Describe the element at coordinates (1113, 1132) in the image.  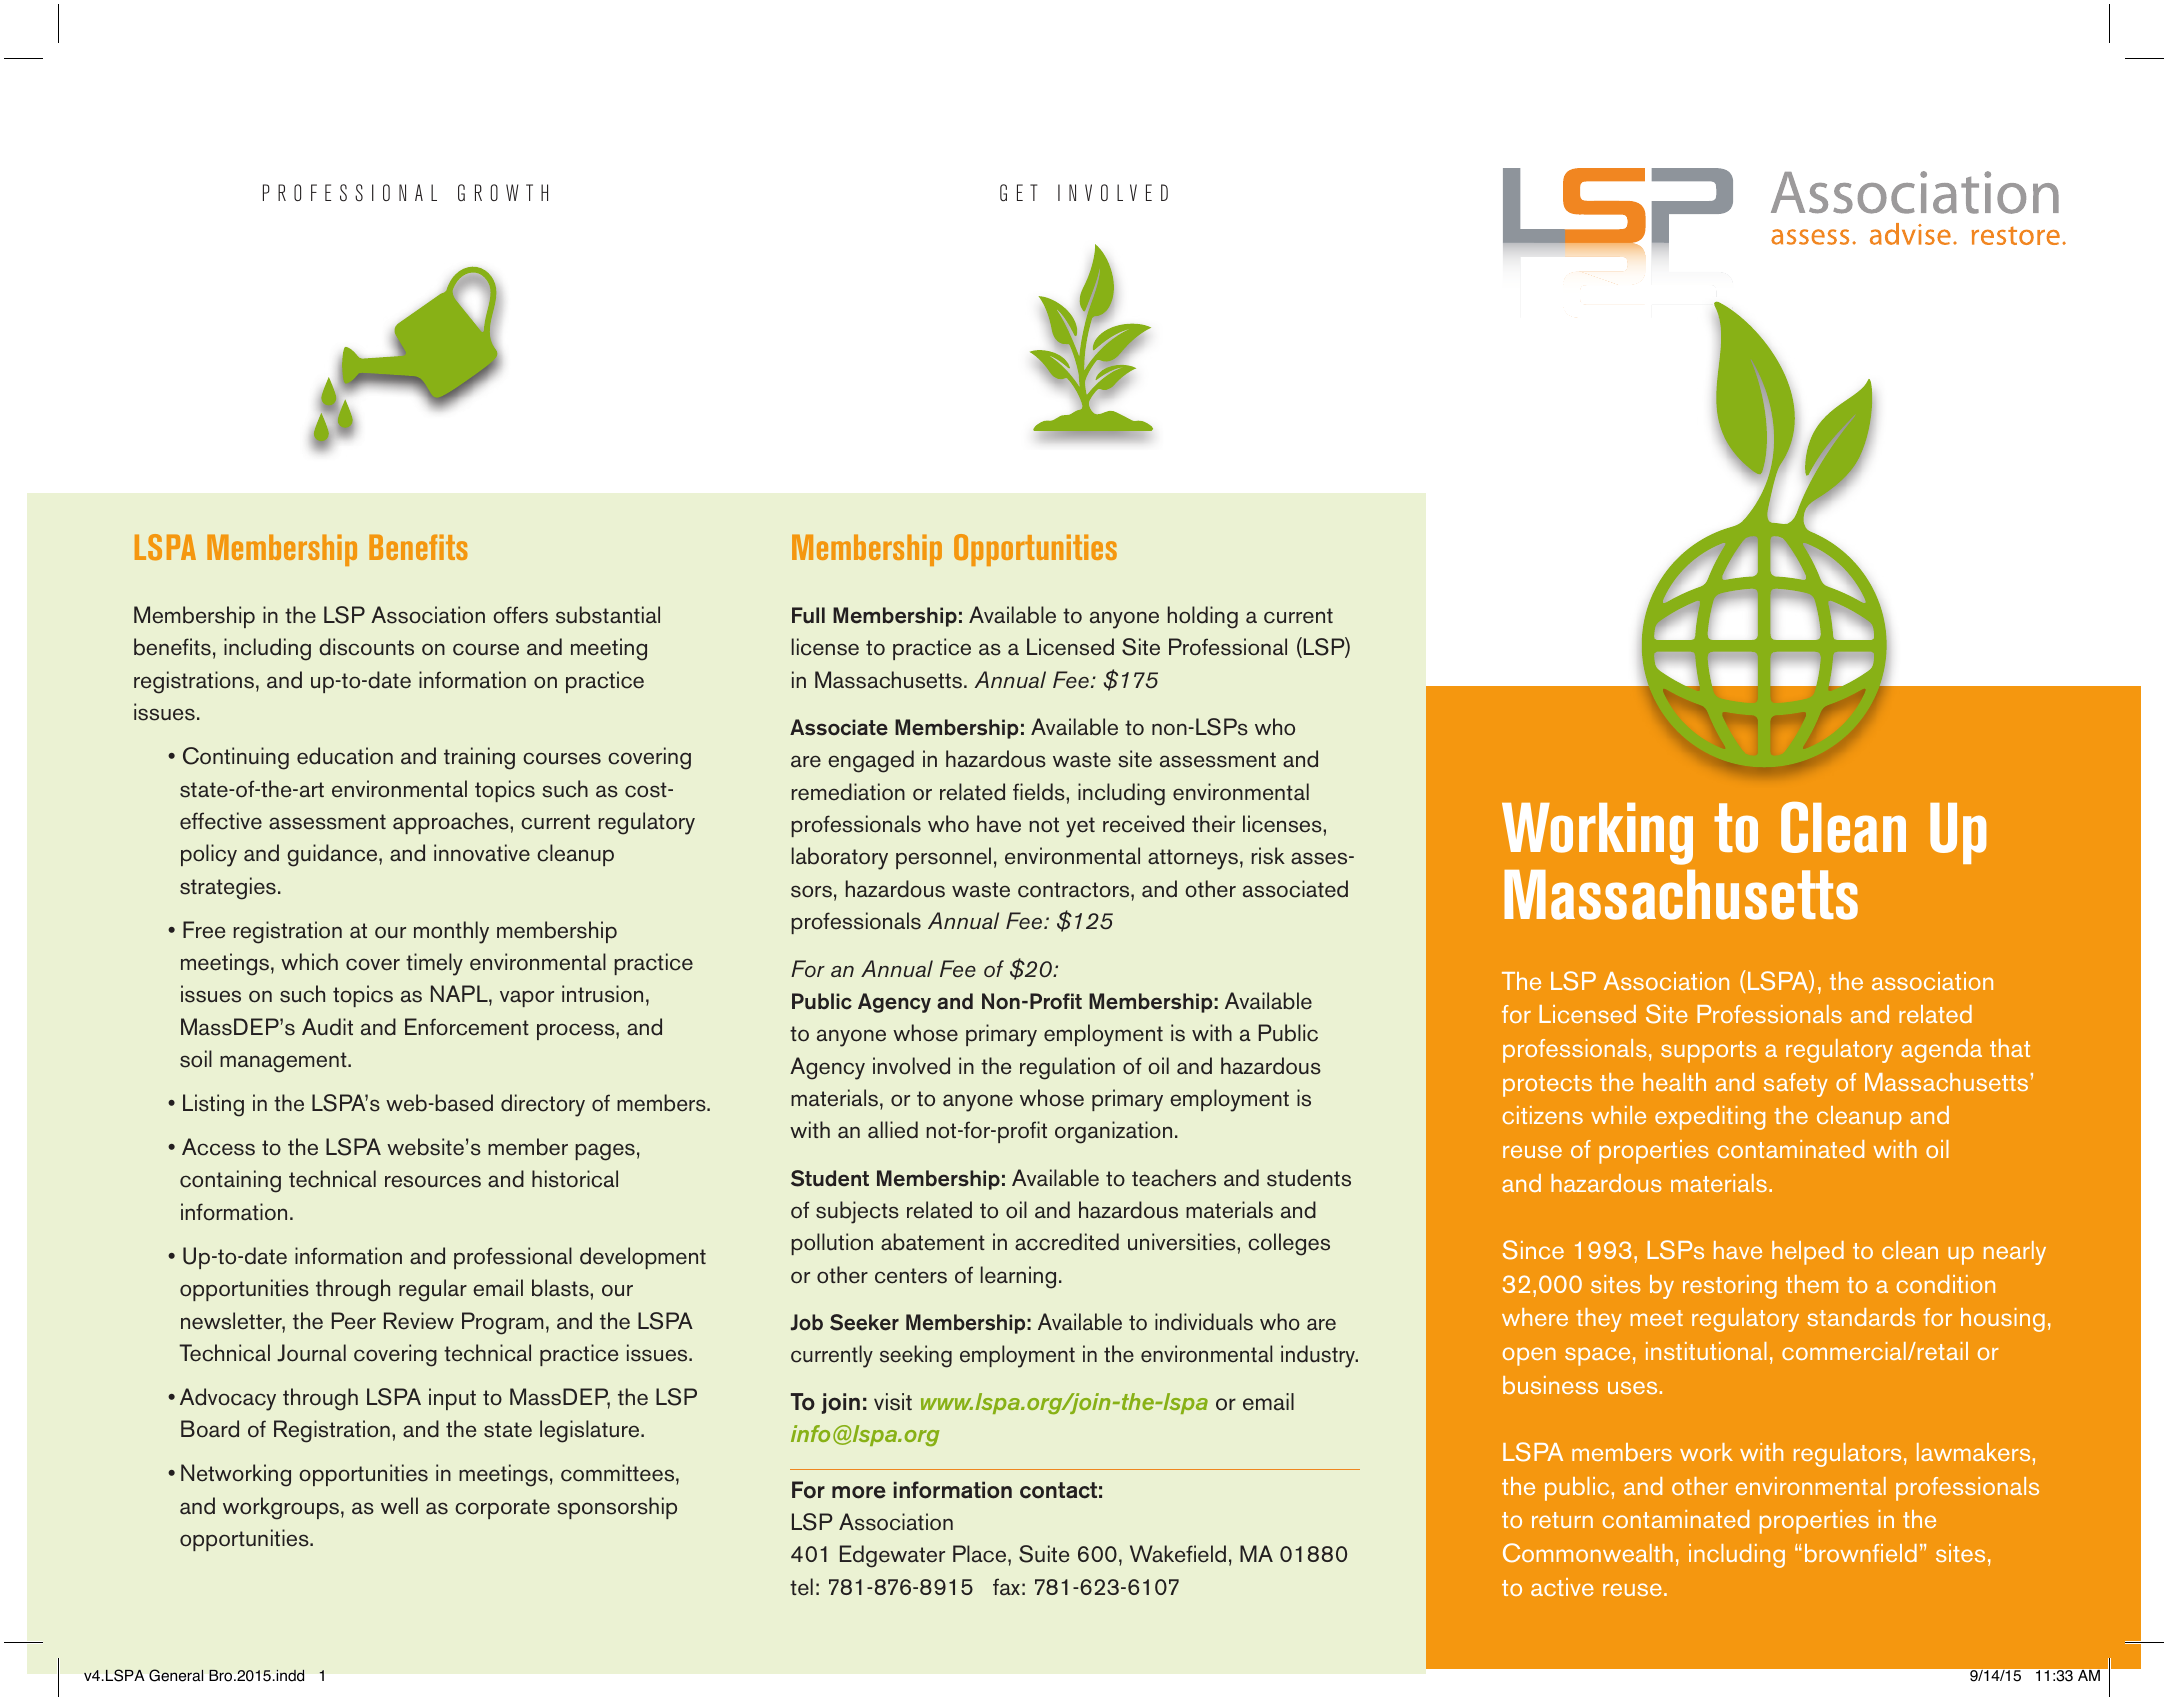
I see `organization` at that location.
